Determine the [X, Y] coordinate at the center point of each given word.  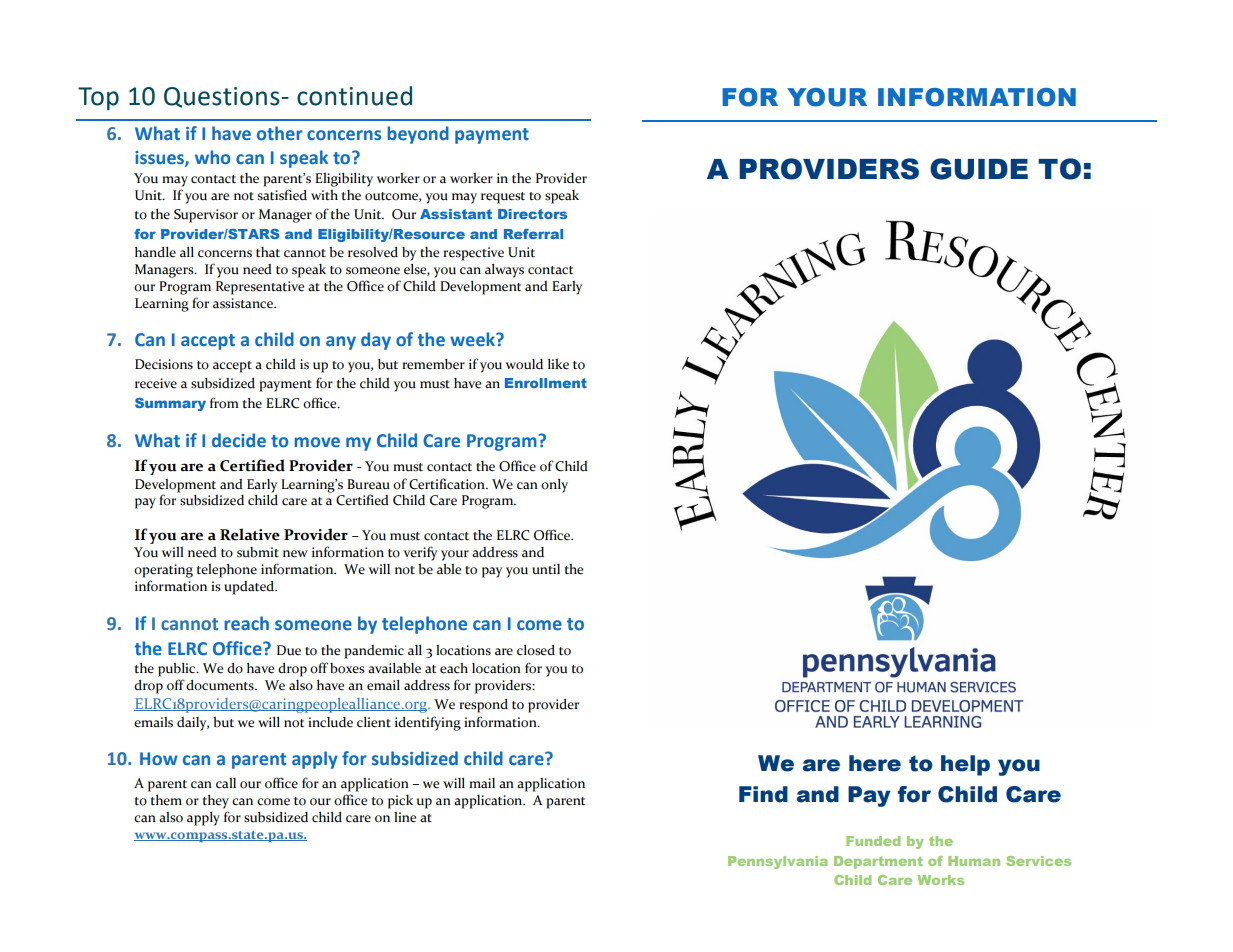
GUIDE [979, 169]
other [280, 133]
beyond [418, 135]
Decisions [164, 364]
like [558, 364]
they [216, 802]
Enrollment [546, 383]
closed [536, 650]
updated [250, 588]
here [875, 763]
